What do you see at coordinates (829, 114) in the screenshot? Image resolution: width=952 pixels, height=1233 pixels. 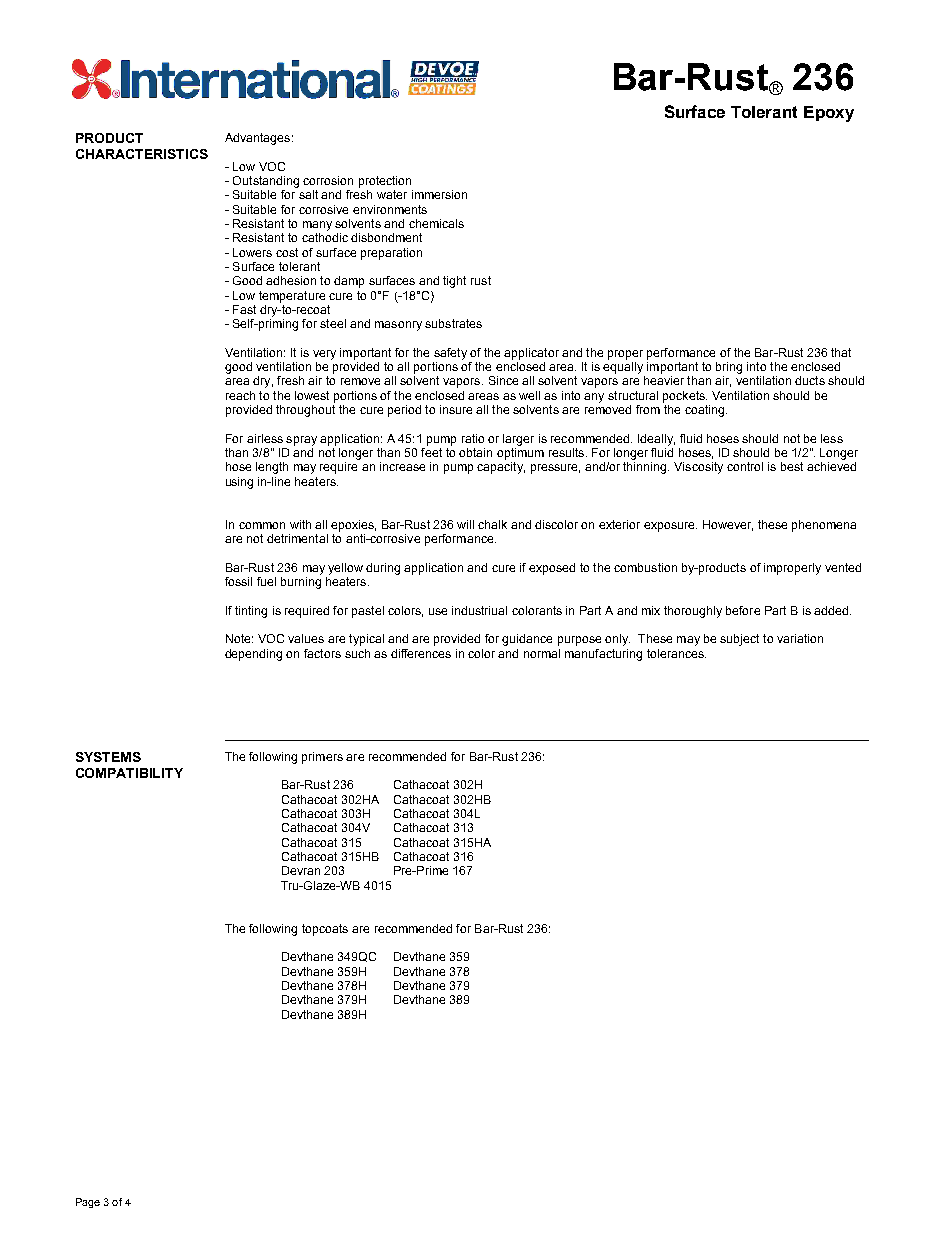 I see `Epoxy` at bounding box center [829, 114].
